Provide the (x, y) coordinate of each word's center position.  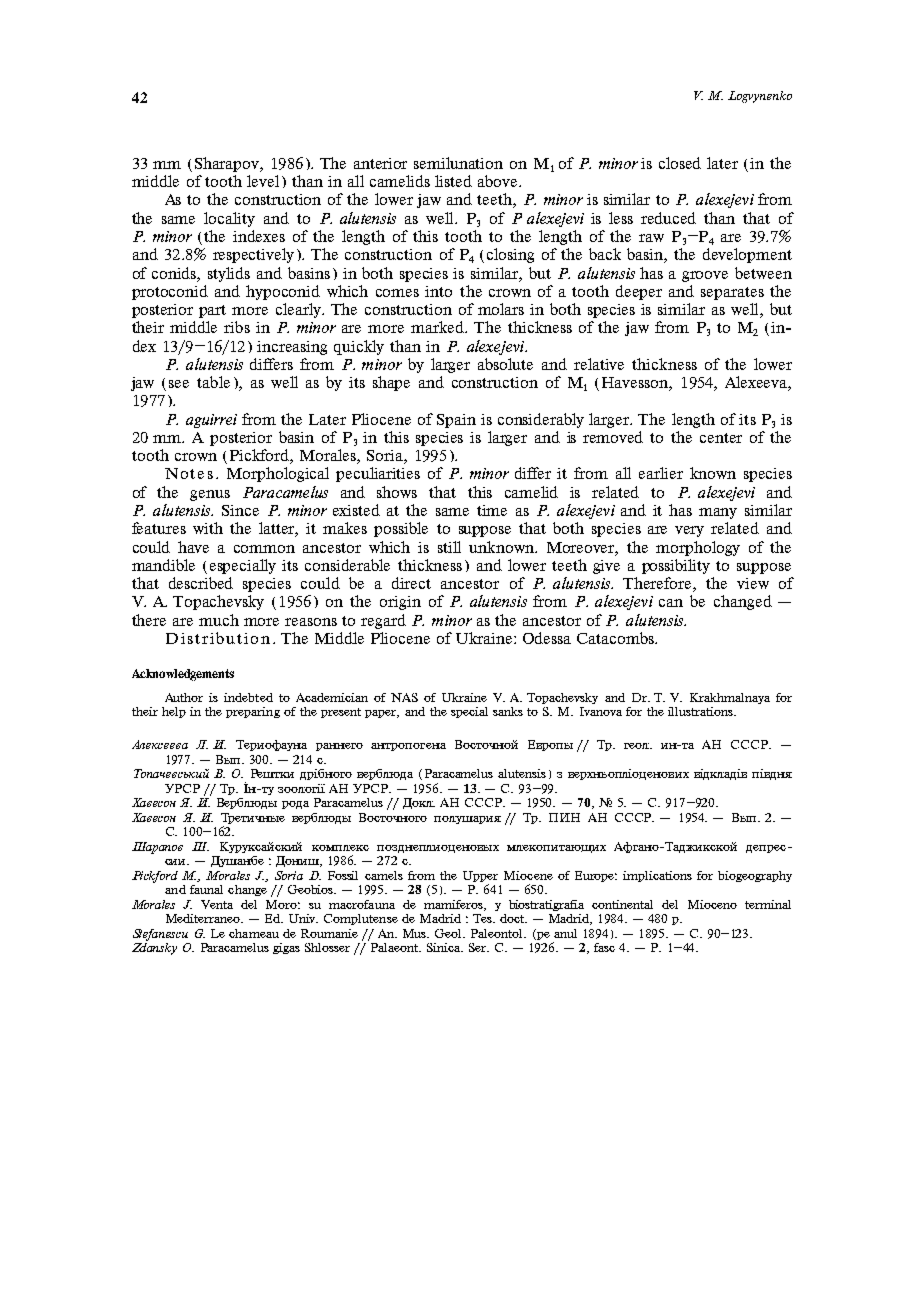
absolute (505, 364)
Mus (416, 933)
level (263, 181)
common (264, 549)
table (213, 382)
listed (453, 181)
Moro (283, 904)
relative (599, 364)
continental (622, 904)
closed (680, 163)
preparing (253, 712)
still (449, 547)
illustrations (701, 711)
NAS (404, 697)
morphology (698, 548)
